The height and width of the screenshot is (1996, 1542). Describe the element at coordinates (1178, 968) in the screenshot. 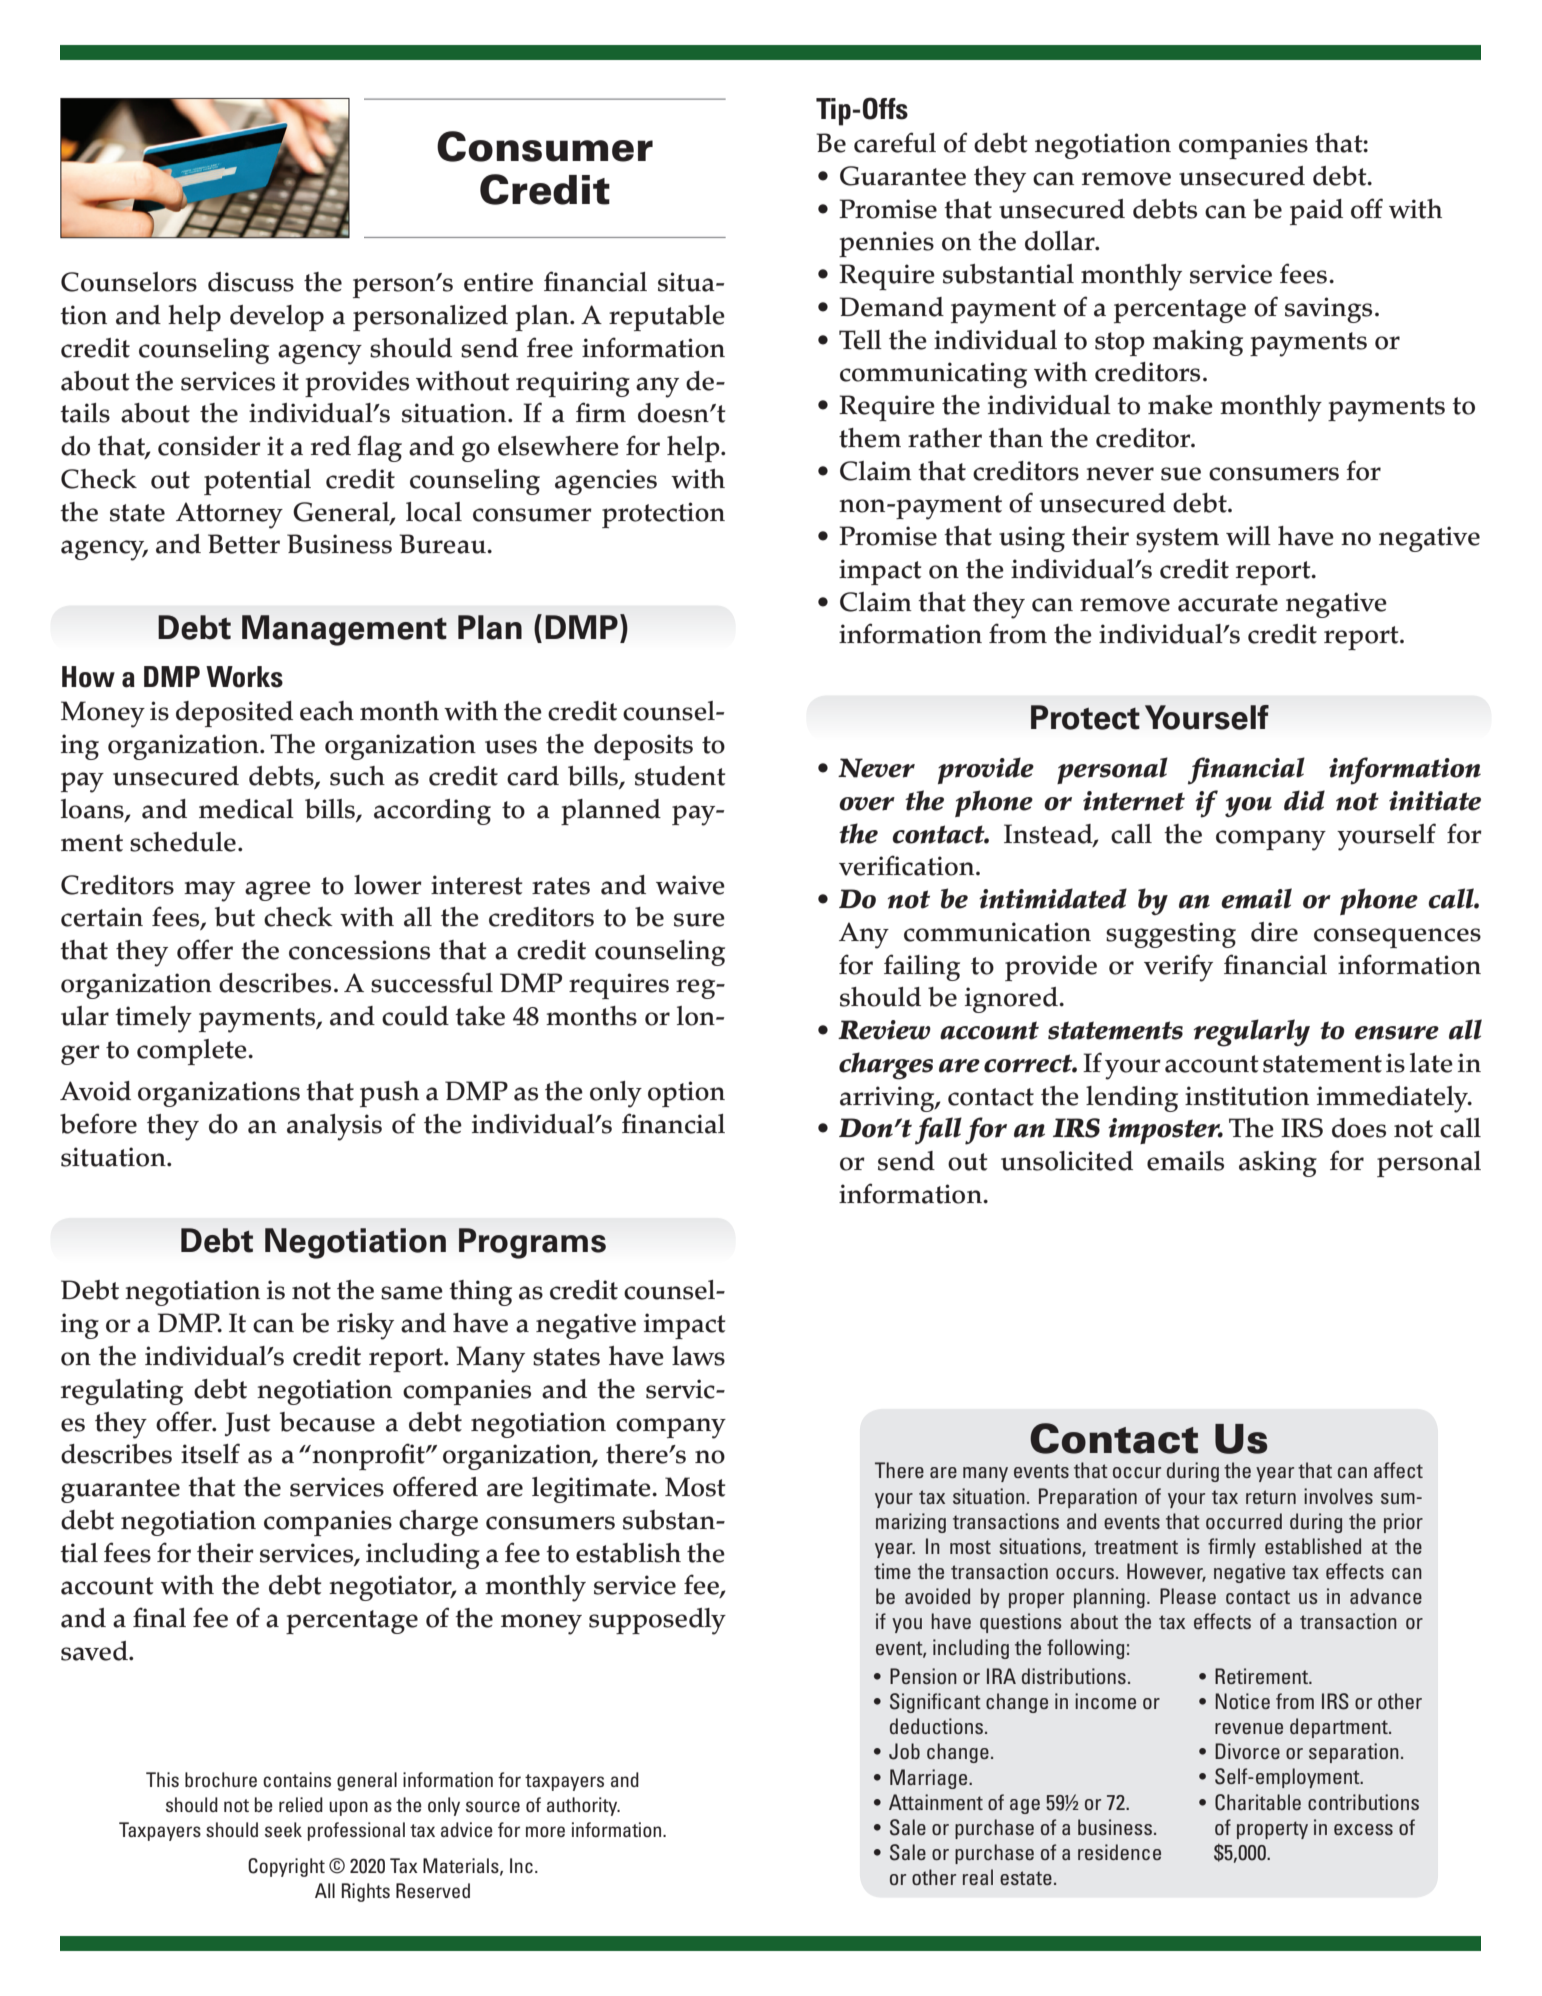

I see `verify` at that location.
